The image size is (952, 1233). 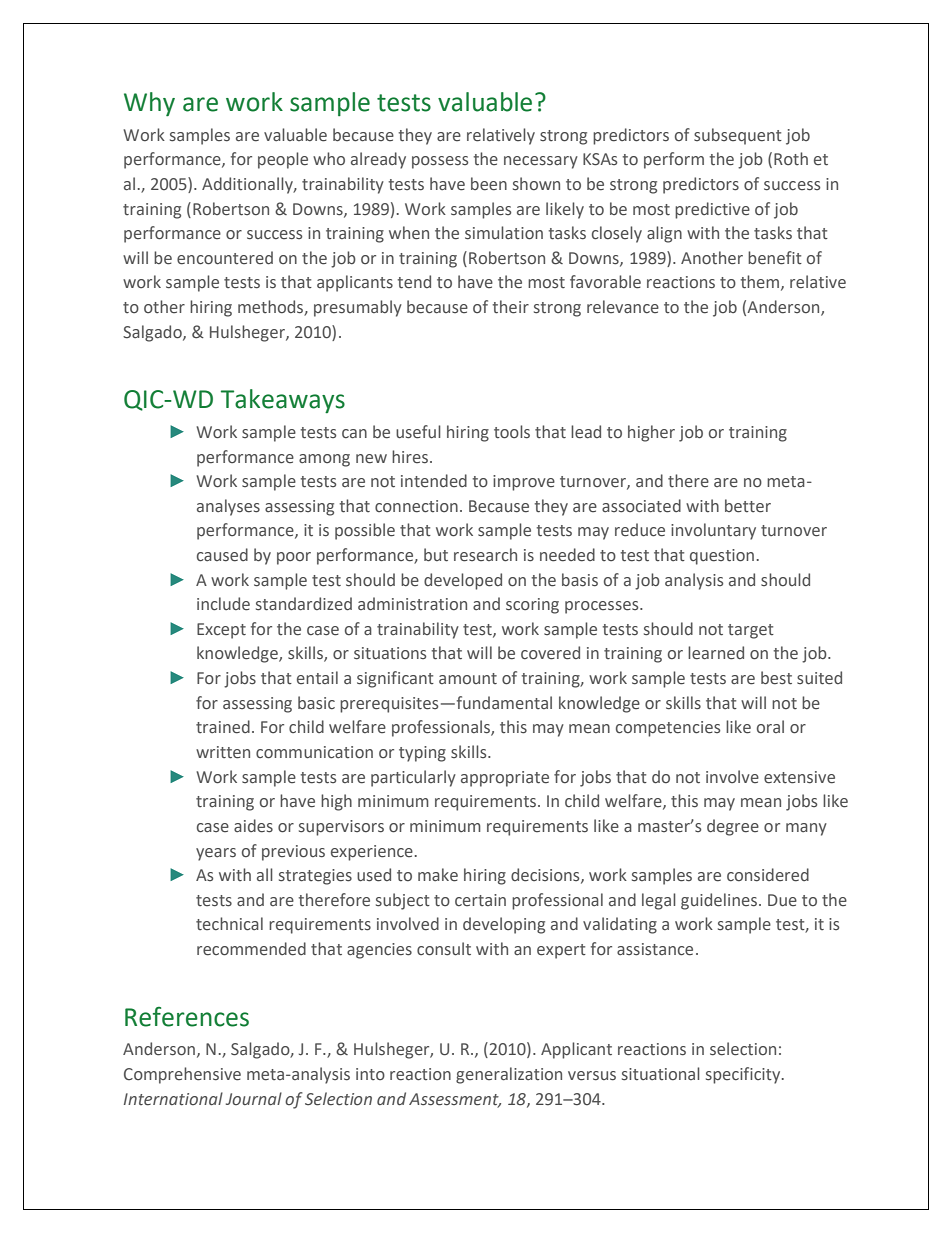 What do you see at coordinates (223, 727) in the image?
I see `trained` at bounding box center [223, 727].
